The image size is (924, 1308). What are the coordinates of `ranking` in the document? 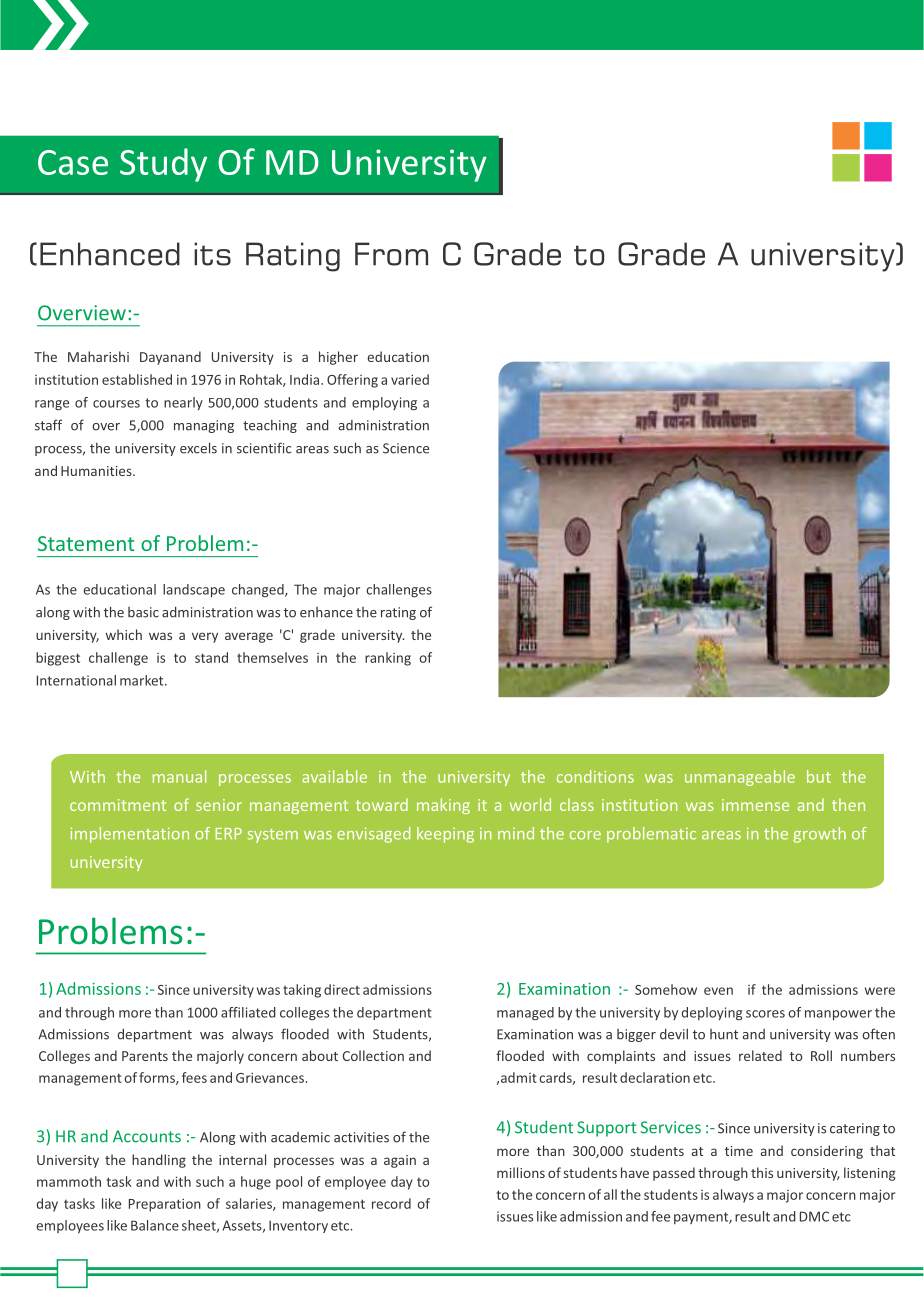 It's located at (388, 659).
